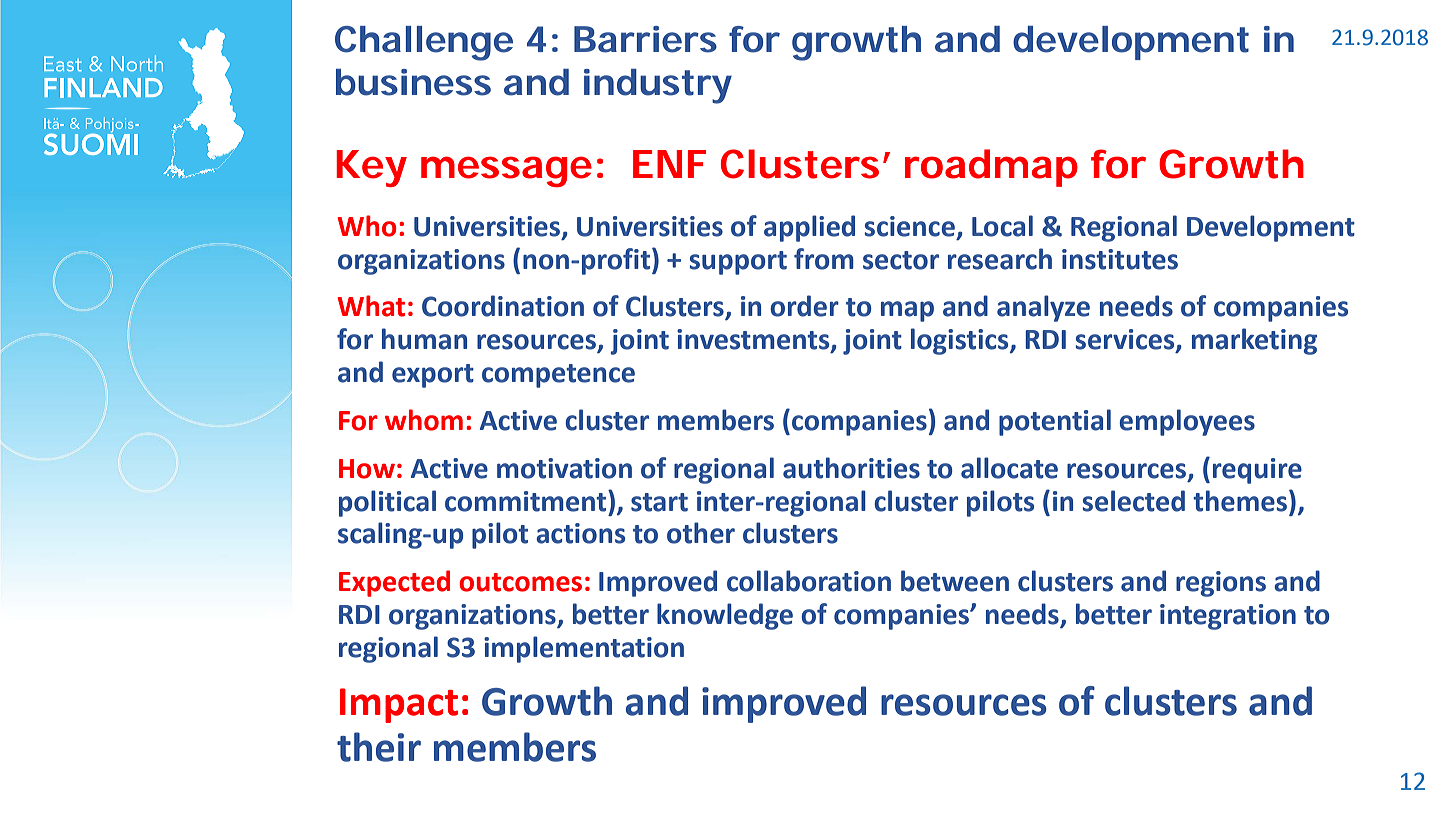  I want to click on message, so click(506, 171).
